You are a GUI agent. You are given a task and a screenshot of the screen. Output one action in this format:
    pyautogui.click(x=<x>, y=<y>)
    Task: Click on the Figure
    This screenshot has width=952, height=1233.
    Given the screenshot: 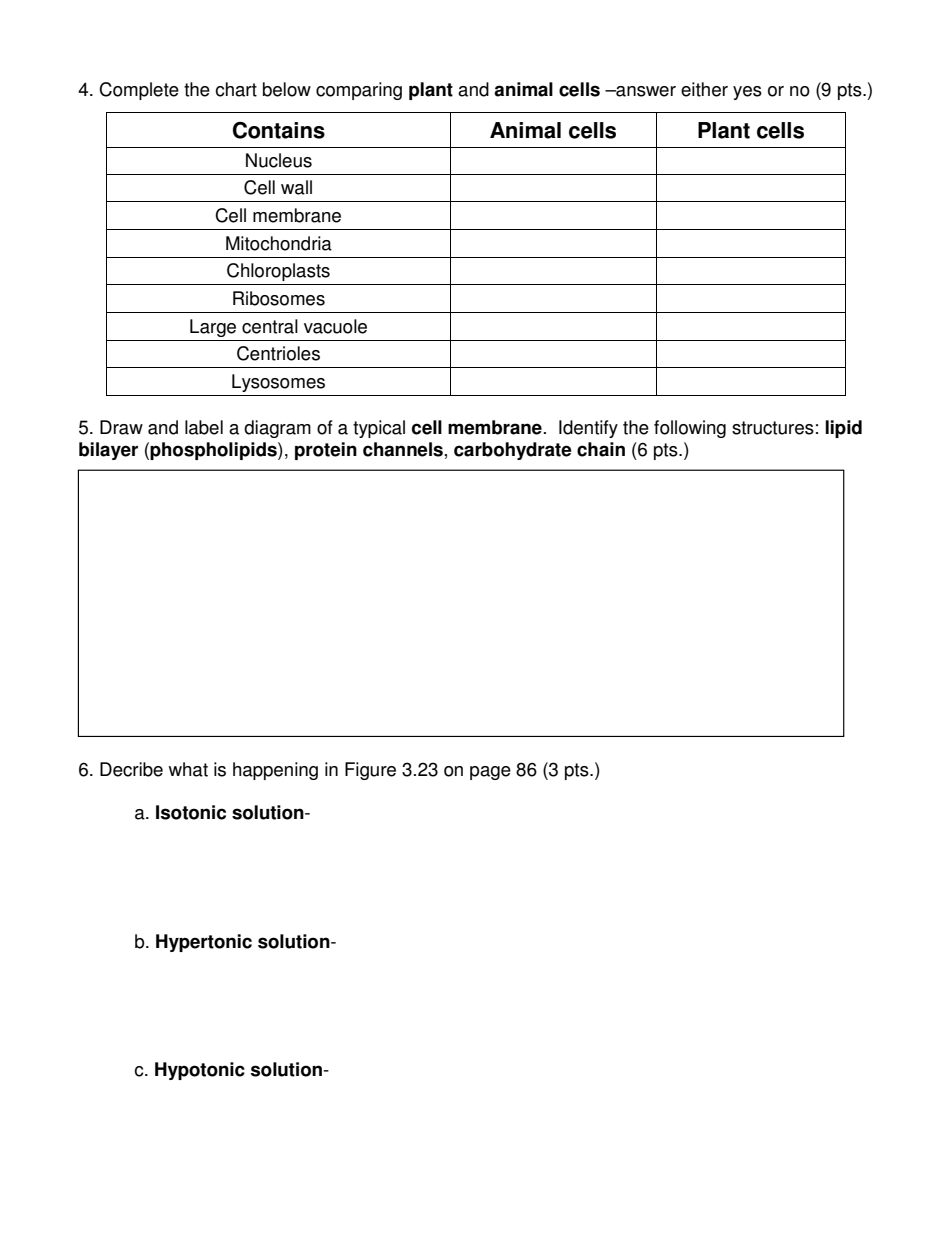 What is the action you would take?
    pyautogui.click(x=370, y=771)
